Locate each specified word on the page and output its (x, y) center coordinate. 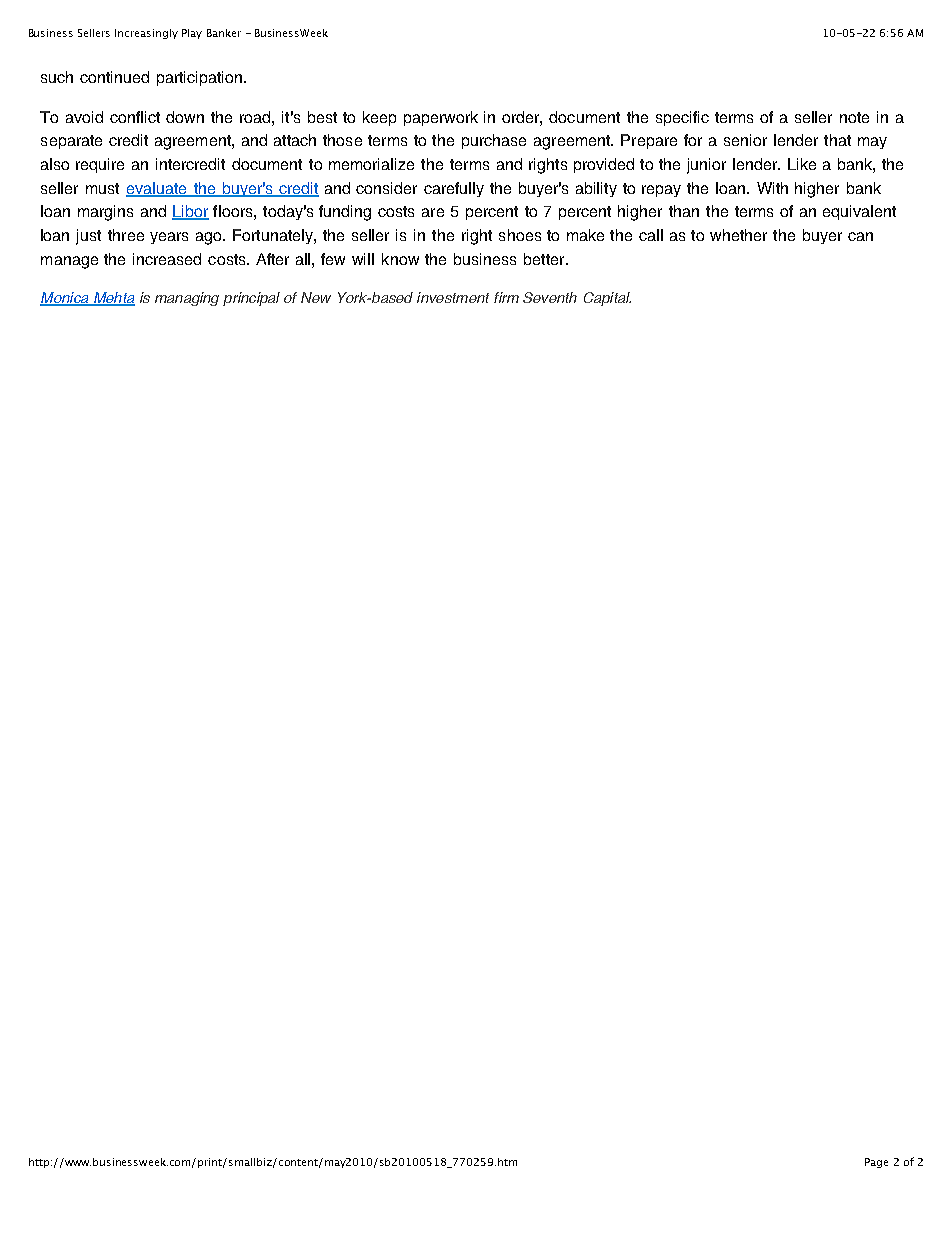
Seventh (550, 297)
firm (506, 297)
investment (453, 297)
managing (187, 299)
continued (114, 77)
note (854, 117)
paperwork (441, 118)
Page (876, 1163)
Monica (65, 299)
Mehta (113, 299)
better (545, 259)
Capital (607, 299)
